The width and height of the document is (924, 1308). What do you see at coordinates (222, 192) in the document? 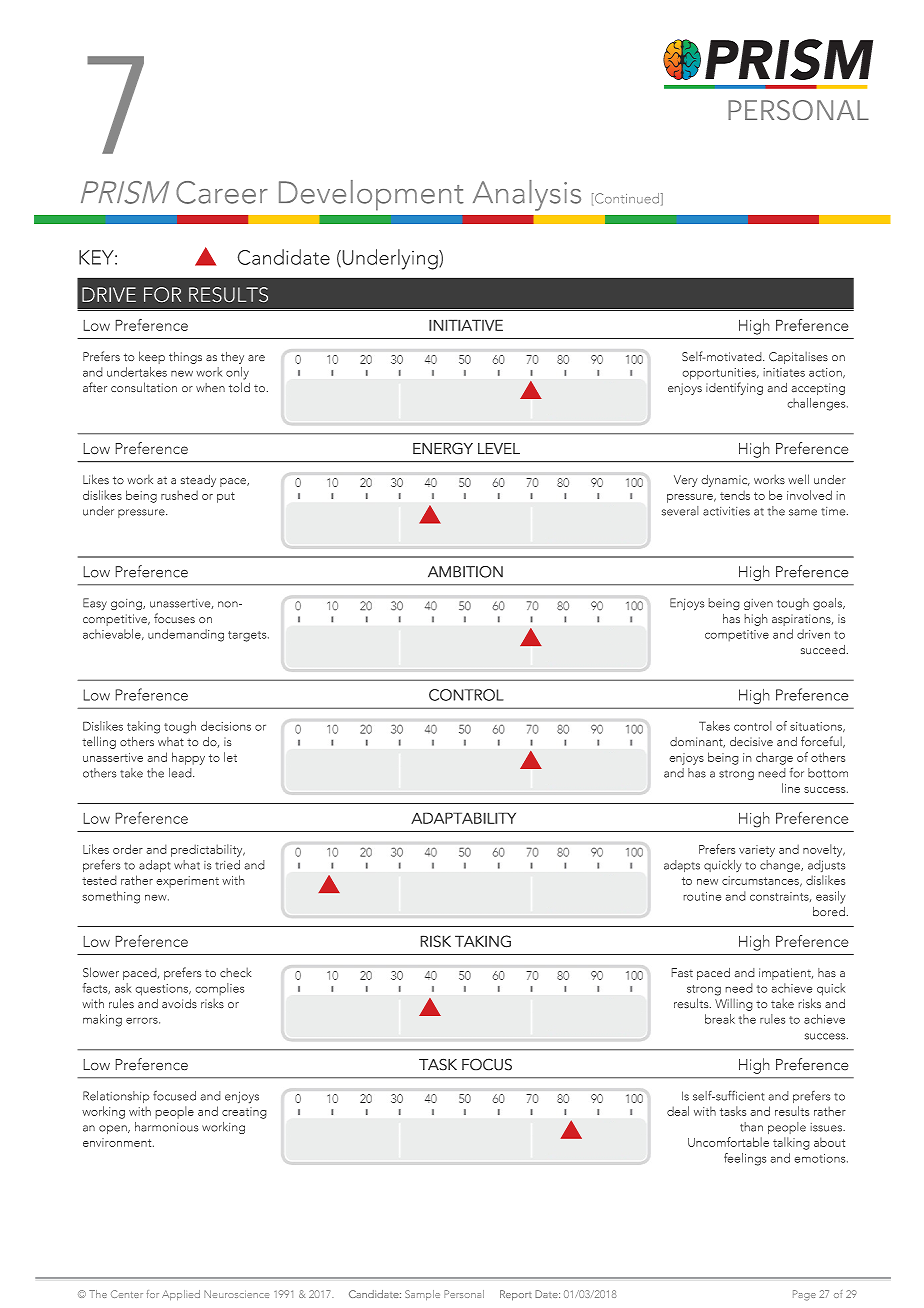
I see `Career` at bounding box center [222, 192].
